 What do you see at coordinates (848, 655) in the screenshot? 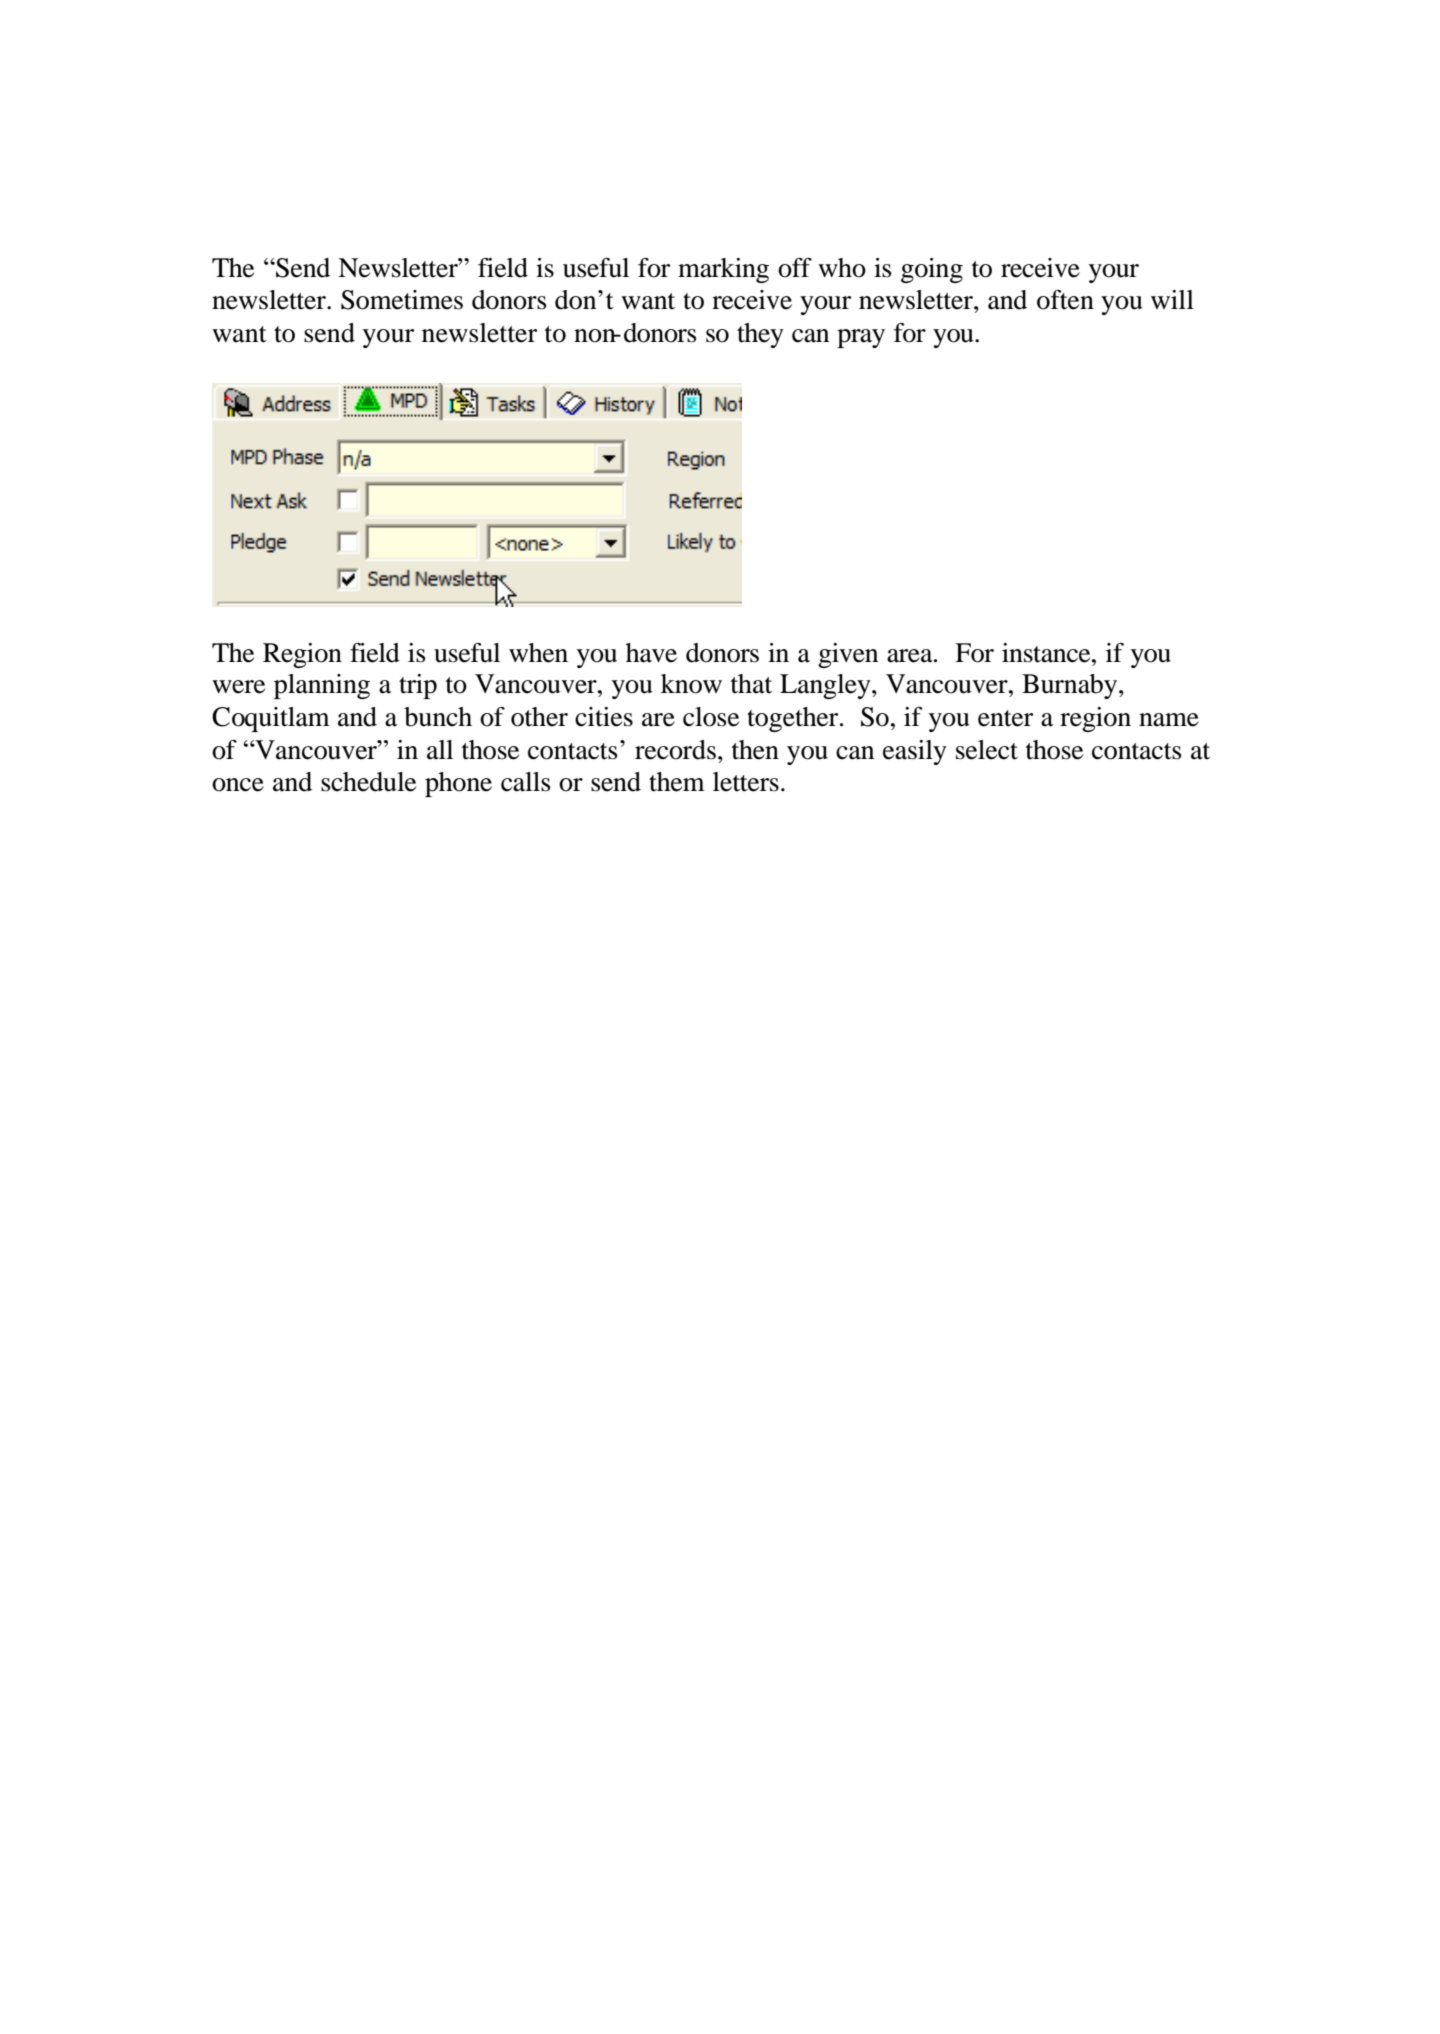
I see `given` at bounding box center [848, 655].
